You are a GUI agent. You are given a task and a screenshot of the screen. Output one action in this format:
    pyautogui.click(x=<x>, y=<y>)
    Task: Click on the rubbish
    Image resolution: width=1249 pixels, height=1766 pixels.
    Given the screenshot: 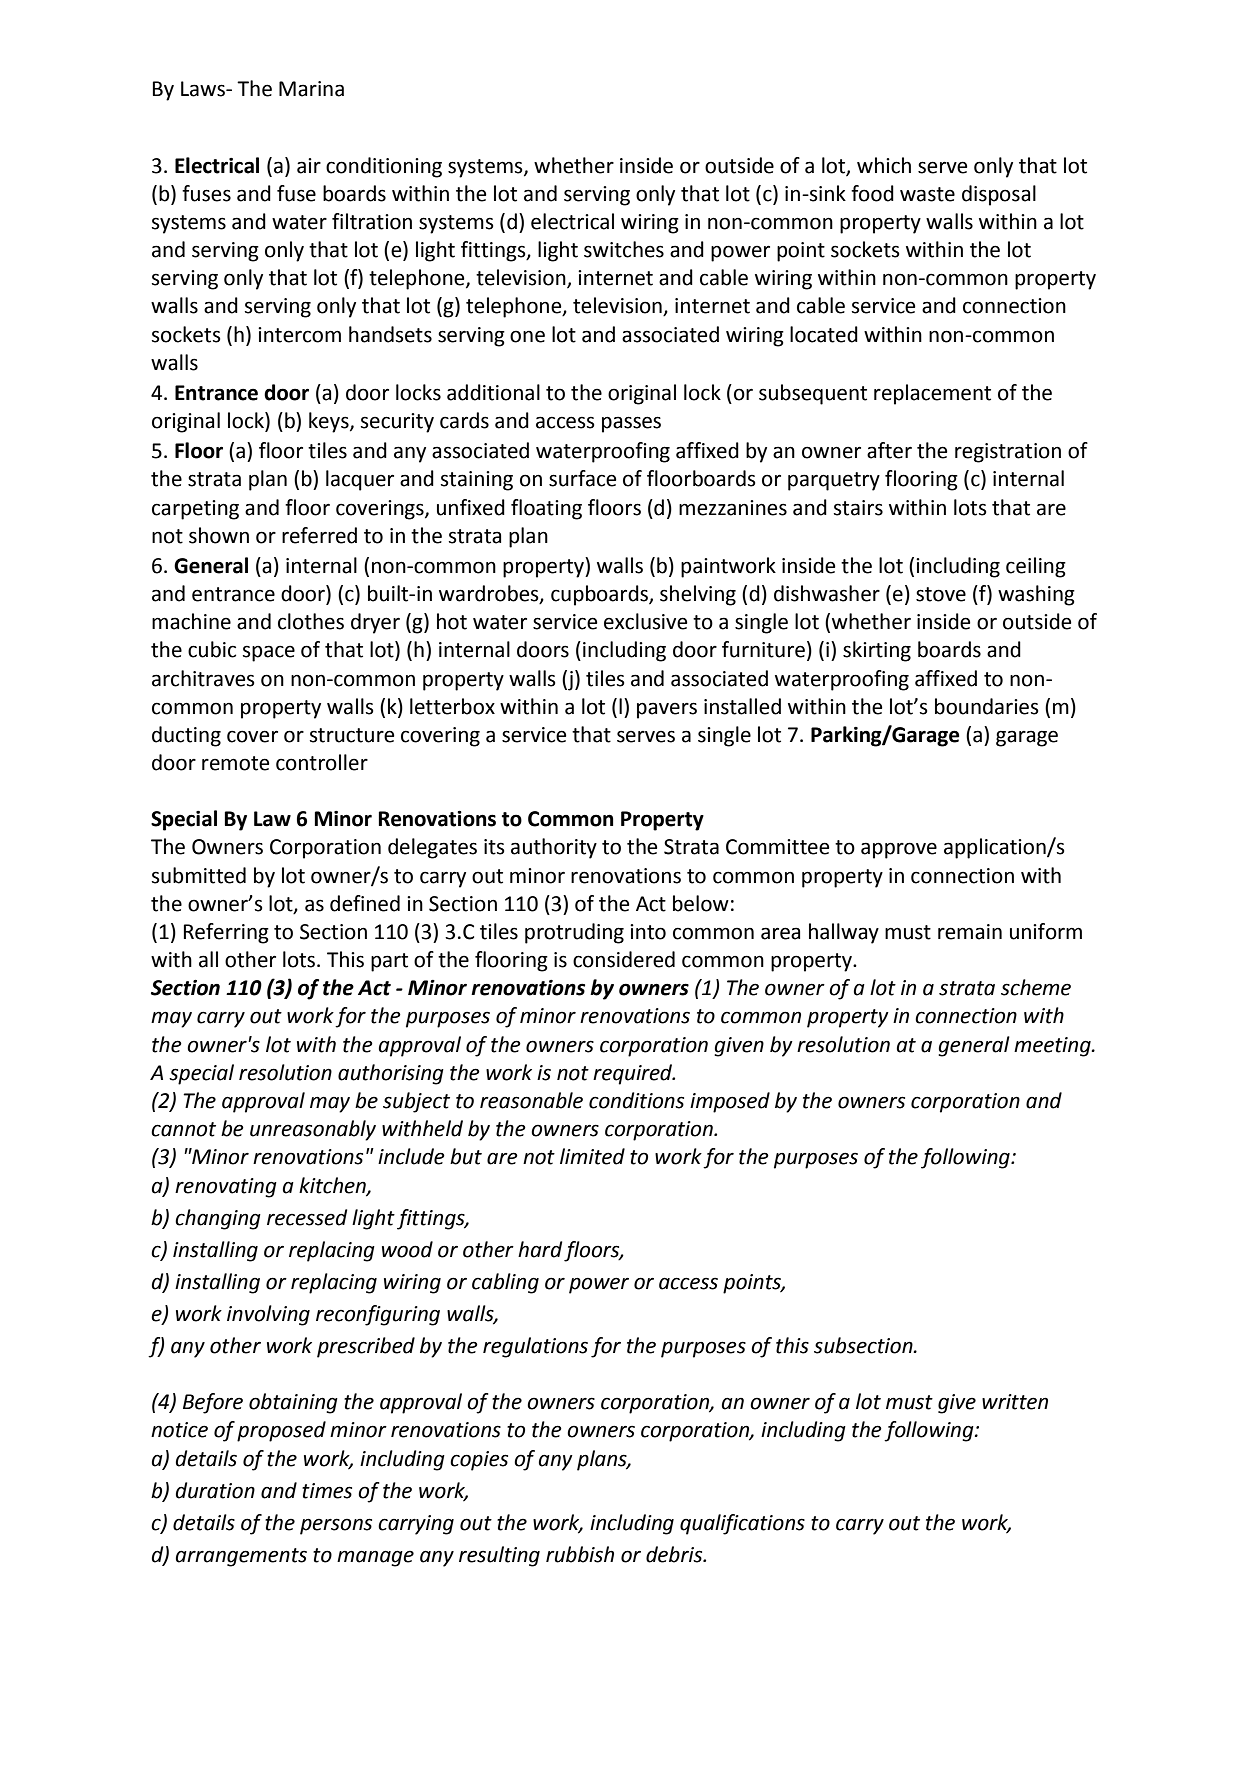 What is the action you would take?
    pyautogui.click(x=580, y=1554)
